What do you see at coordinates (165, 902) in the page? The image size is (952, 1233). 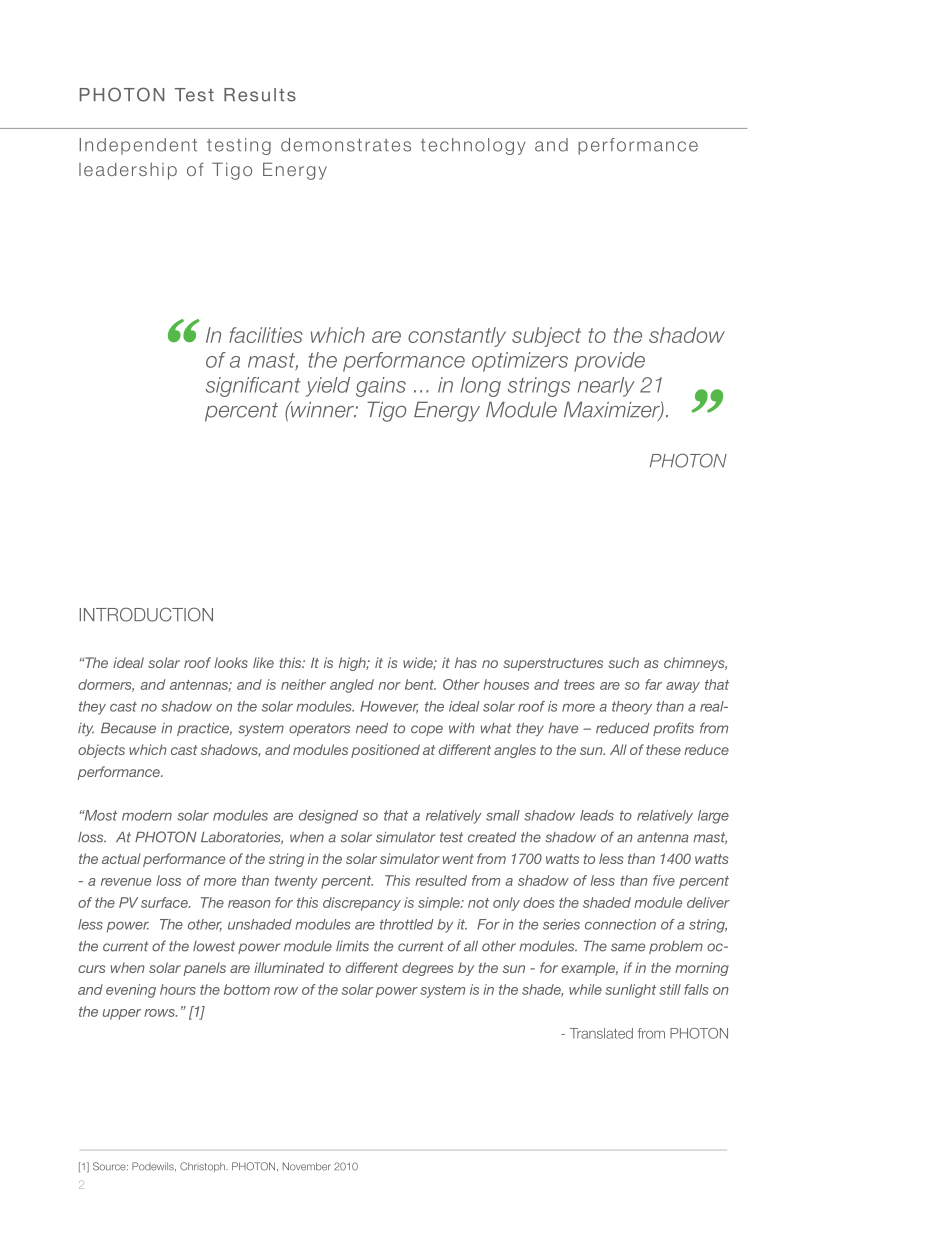 I see `surface` at bounding box center [165, 902].
